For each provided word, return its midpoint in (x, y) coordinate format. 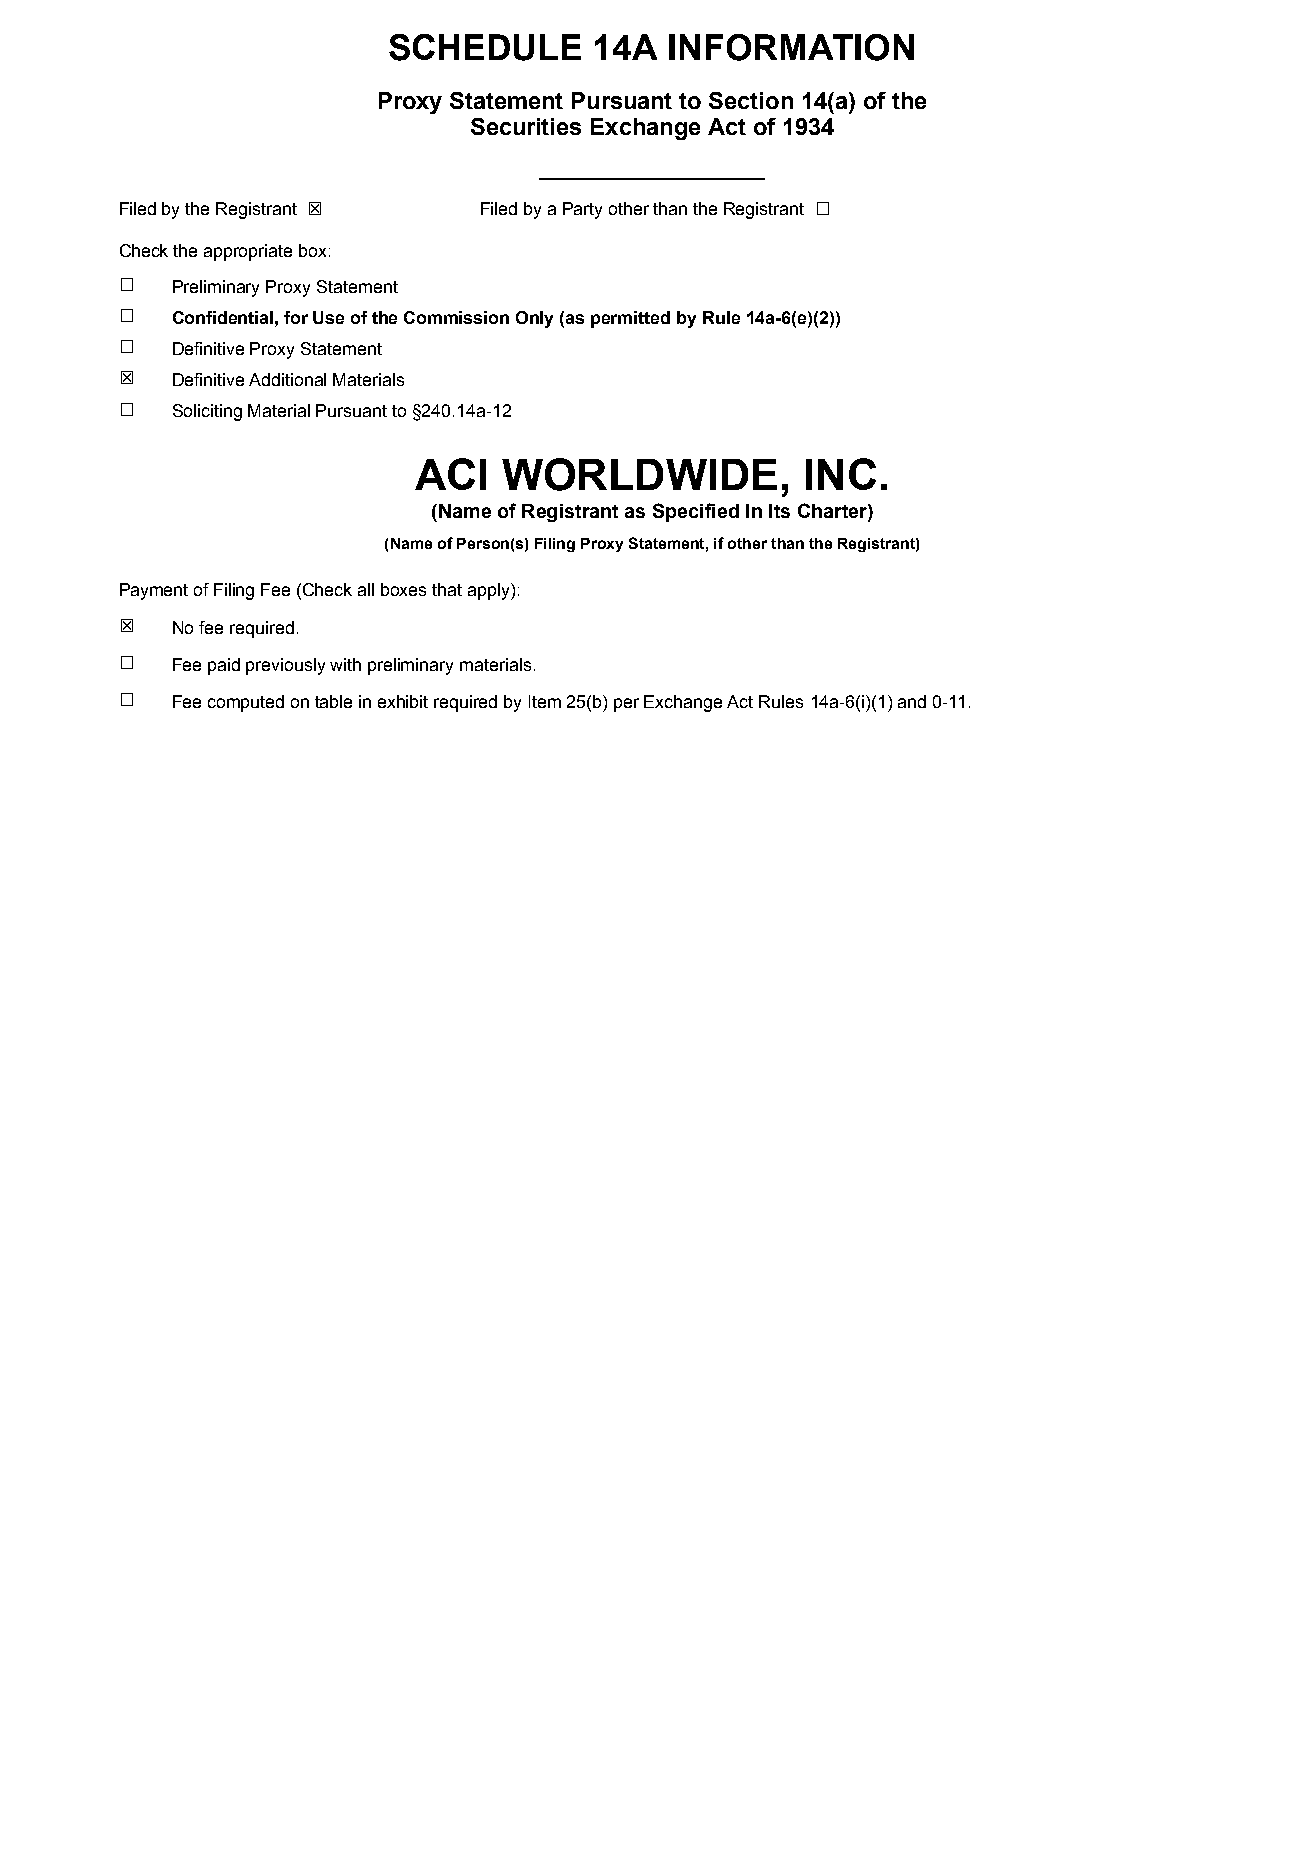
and (912, 701)
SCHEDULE (485, 47)
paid (224, 666)
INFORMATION (791, 47)
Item (545, 701)
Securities (526, 126)
